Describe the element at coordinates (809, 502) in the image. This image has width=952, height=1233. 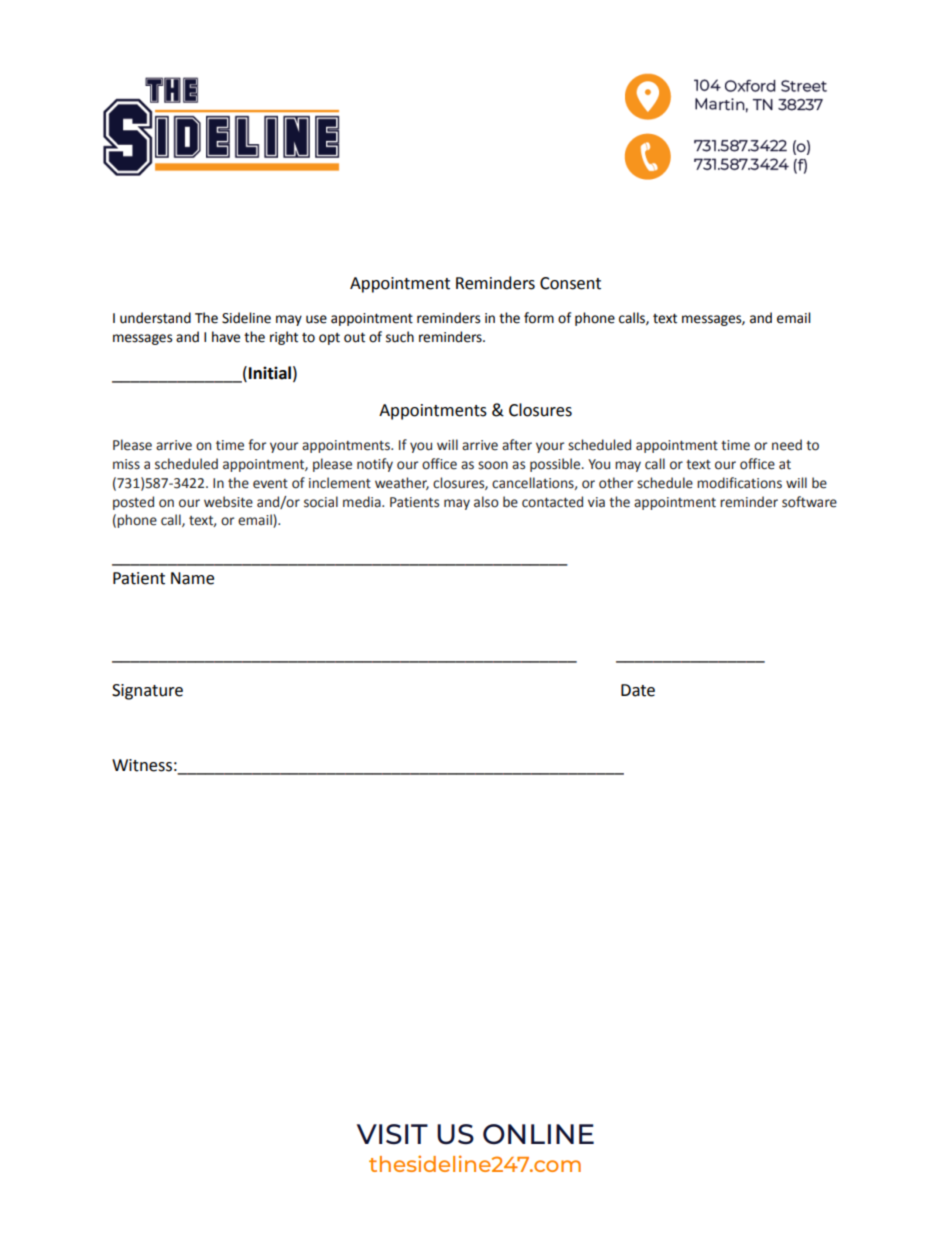
I see `software` at that location.
